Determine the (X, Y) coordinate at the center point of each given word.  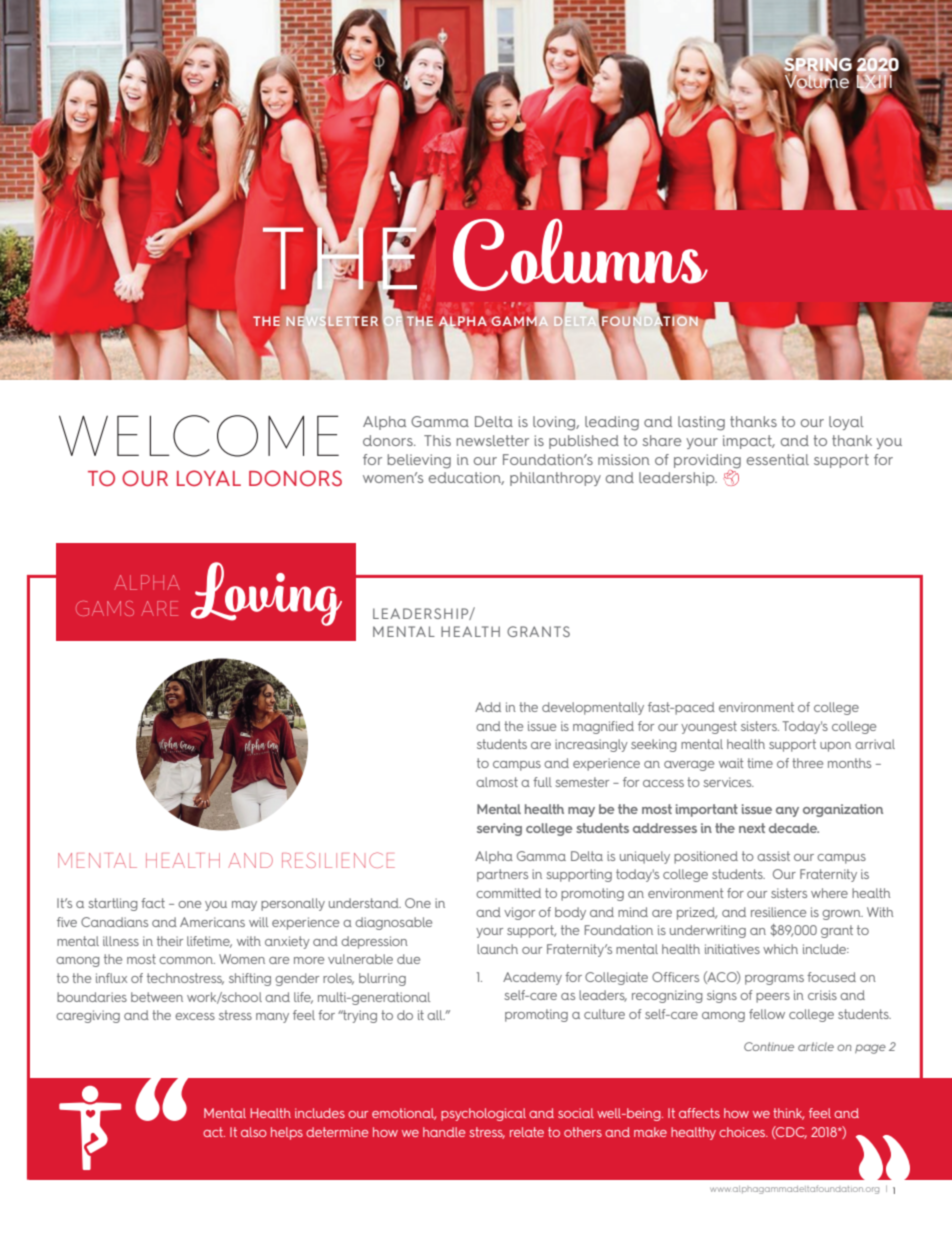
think (788, 1114)
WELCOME (199, 436)
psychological (483, 1114)
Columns (580, 254)
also (254, 1132)
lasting (701, 423)
